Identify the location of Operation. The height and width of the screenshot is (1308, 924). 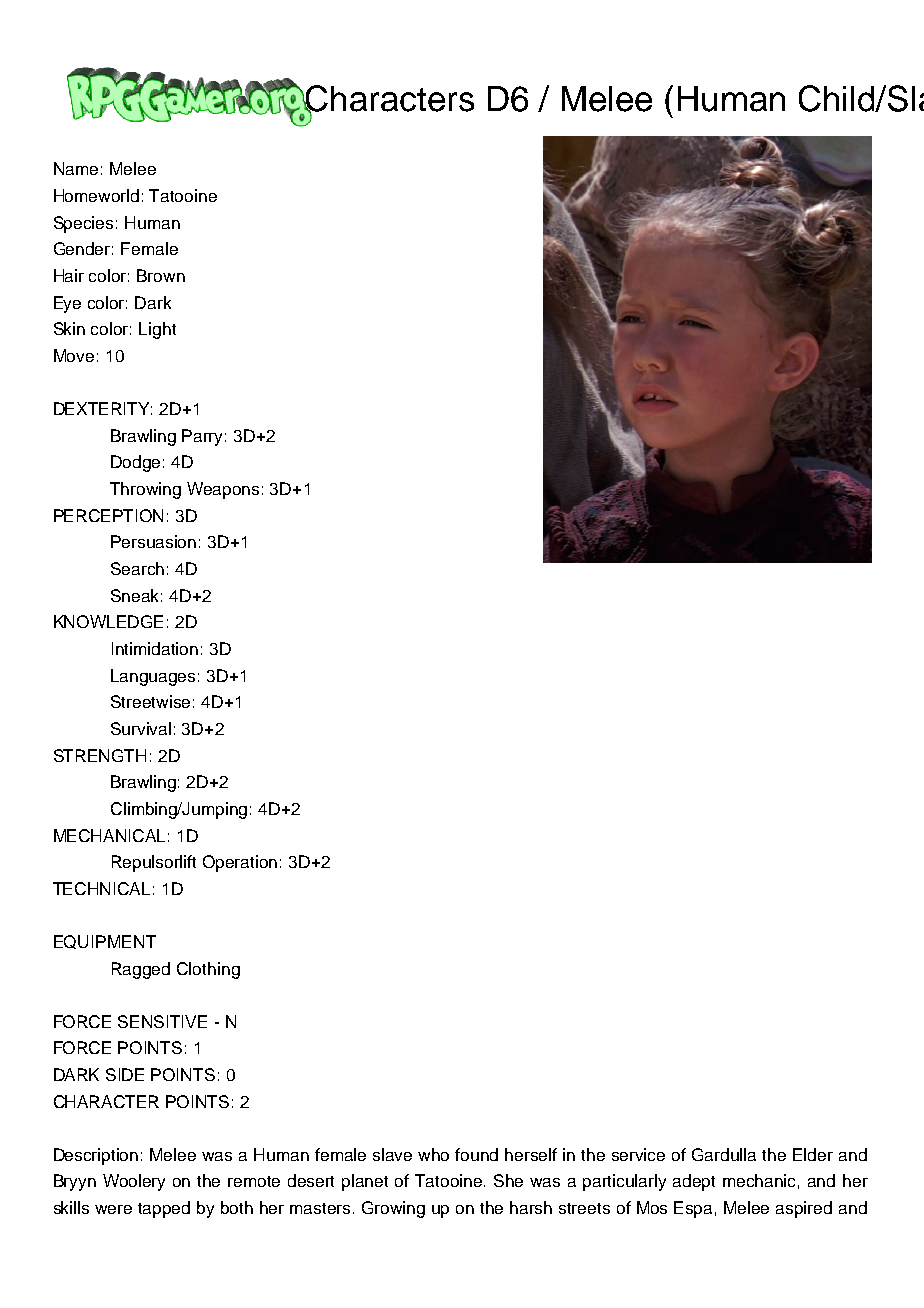
(240, 863).
